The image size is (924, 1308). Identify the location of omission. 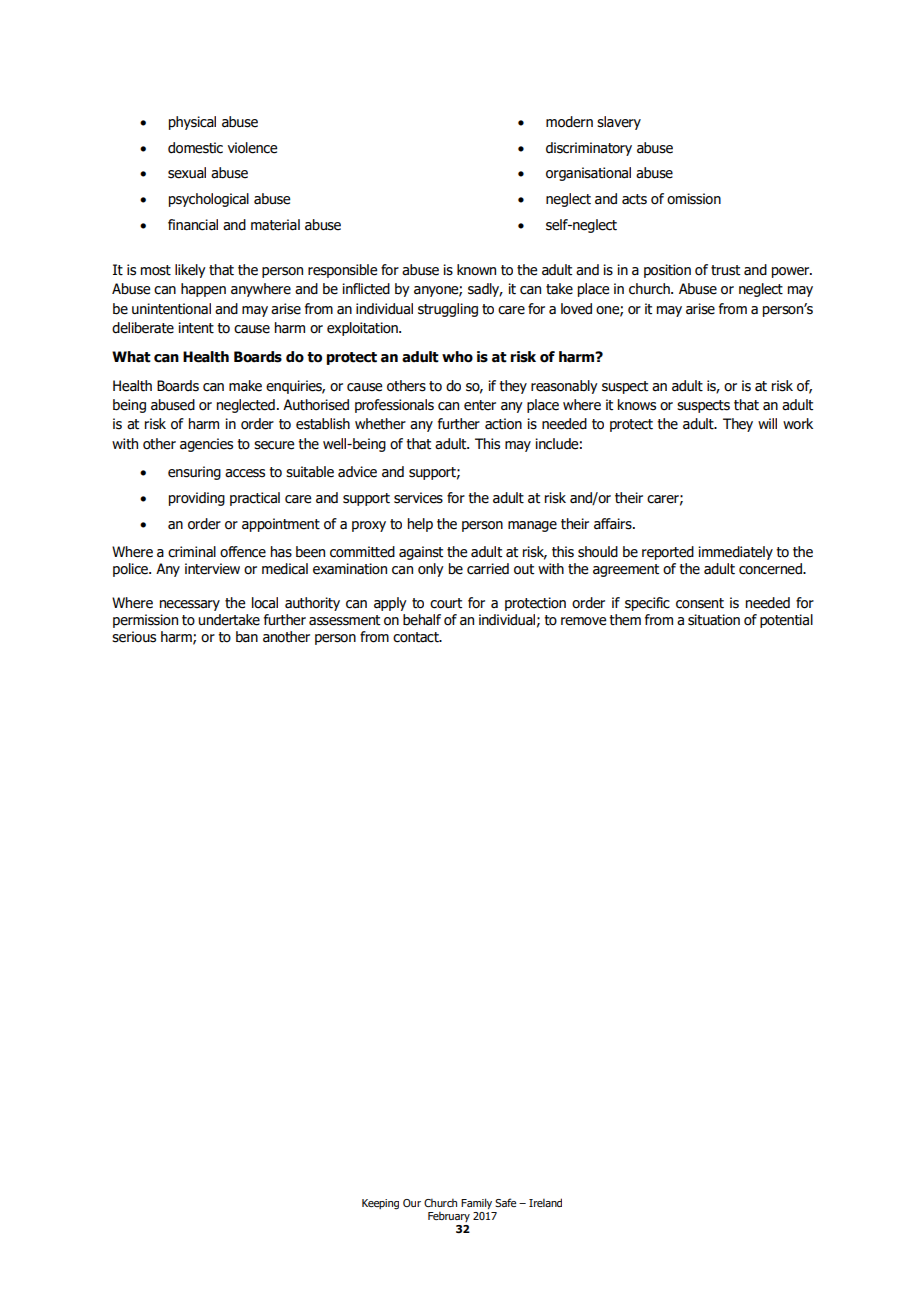
(694, 199).
